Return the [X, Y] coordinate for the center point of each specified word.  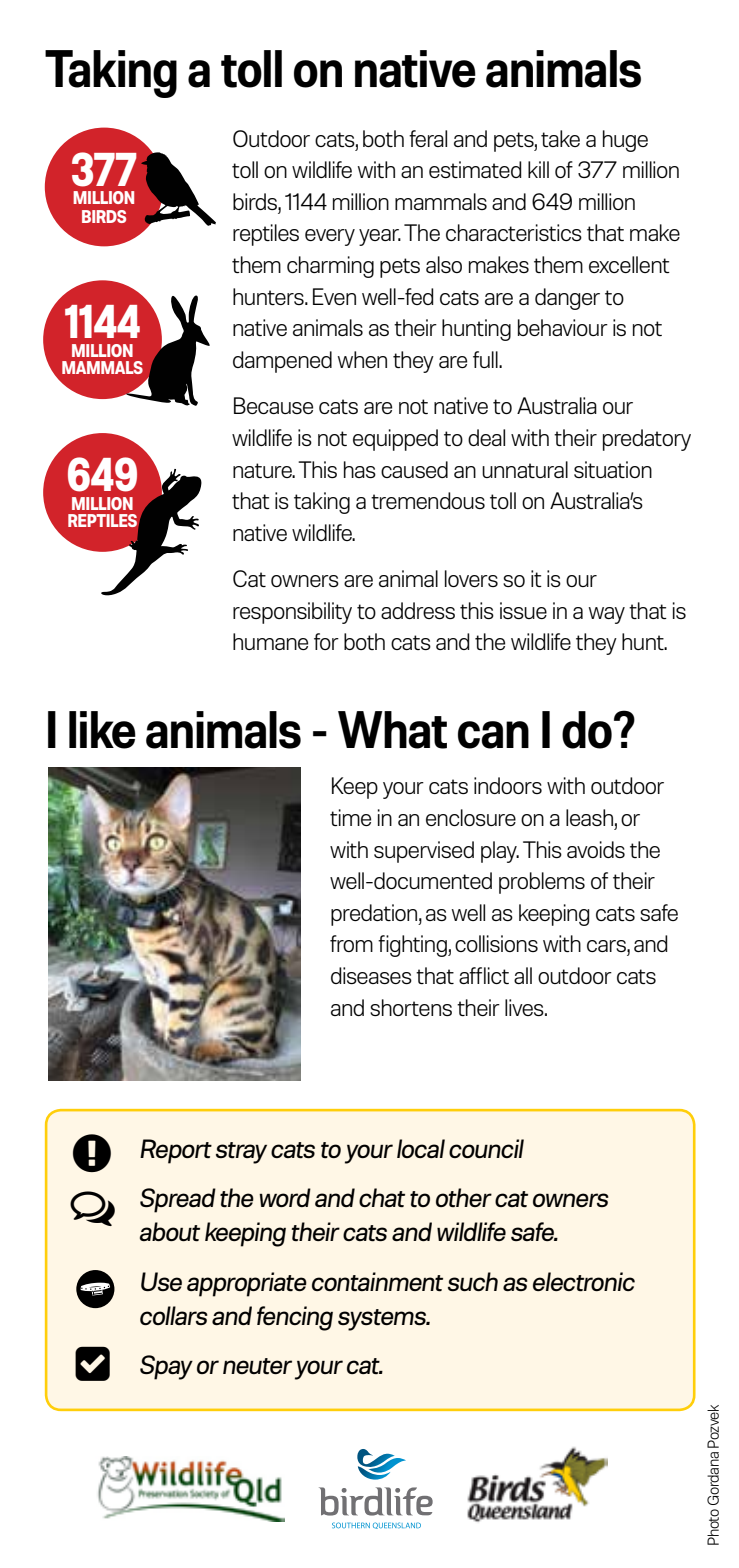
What [392, 730]
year [380, 237]
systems [383, 1320]
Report [176, 1151]
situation [613, 469]
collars [174, 1315]
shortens [411, 1007]
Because [273, 405]
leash [589, 817]
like [102, 730]
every [330, 237]
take [560, 138]
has [360, 469]
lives [525, 1007]
